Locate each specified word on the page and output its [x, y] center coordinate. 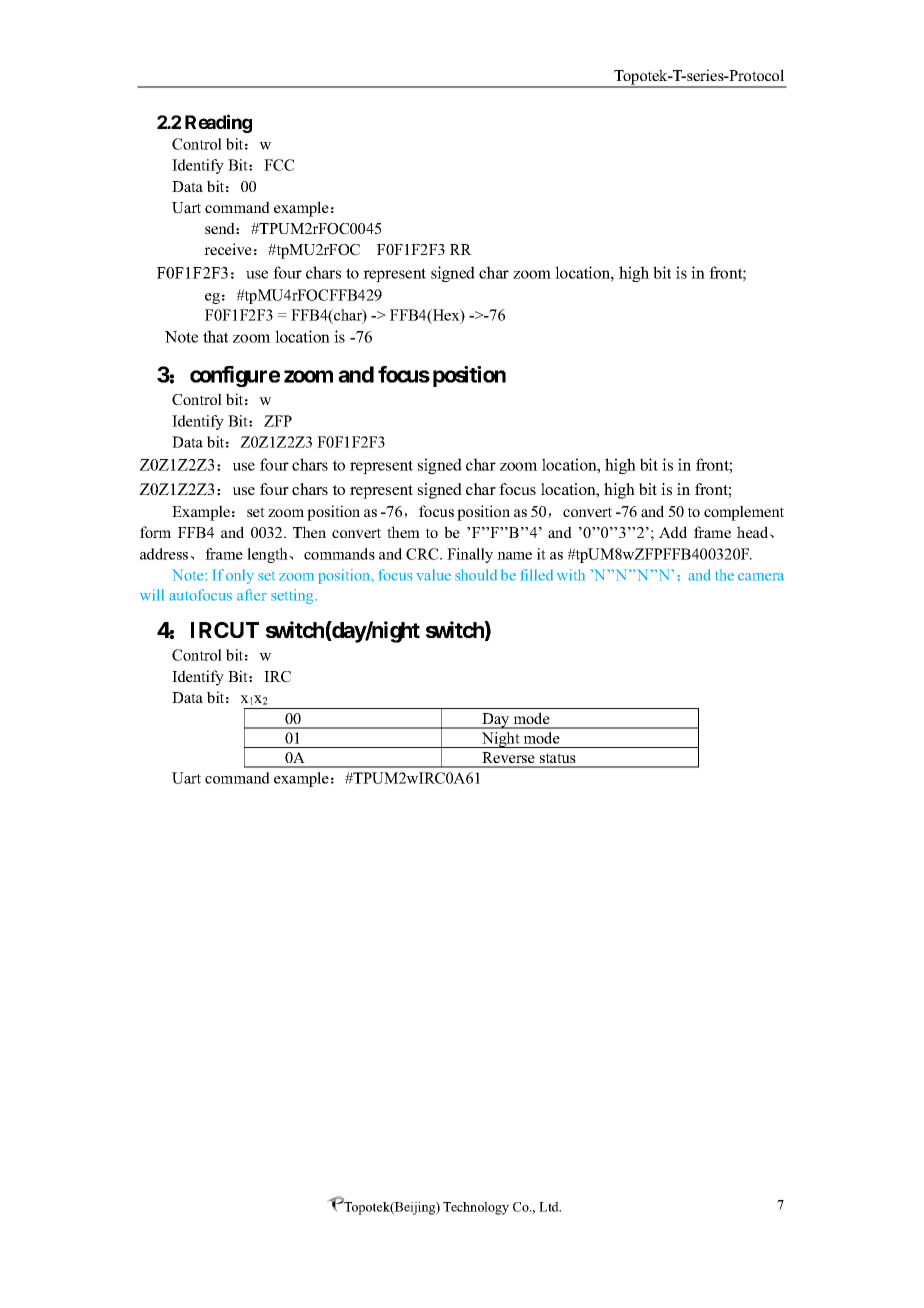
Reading [218, 123]
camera [761, 577]
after [252, 595]
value [433, 575]
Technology [476, 1208]
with [571, 575]
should [476, 575]
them [403, 532]
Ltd [550, 1207]
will [152, 595]
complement [744, 513]
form [155, 532]
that [215, 336]
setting [293, 596]
